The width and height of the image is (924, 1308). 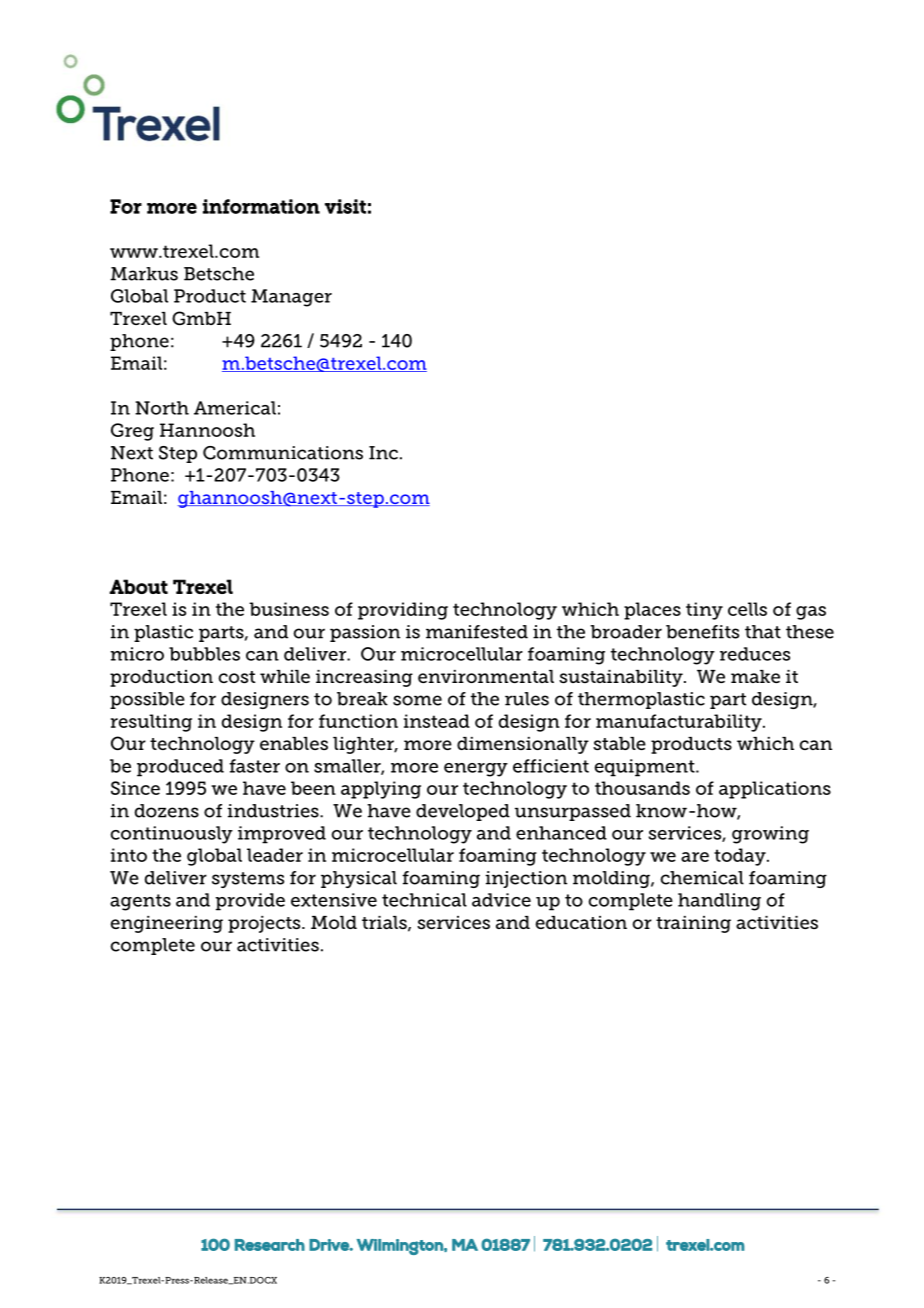 I want to click on Manager, so click(x=291, y=298).
